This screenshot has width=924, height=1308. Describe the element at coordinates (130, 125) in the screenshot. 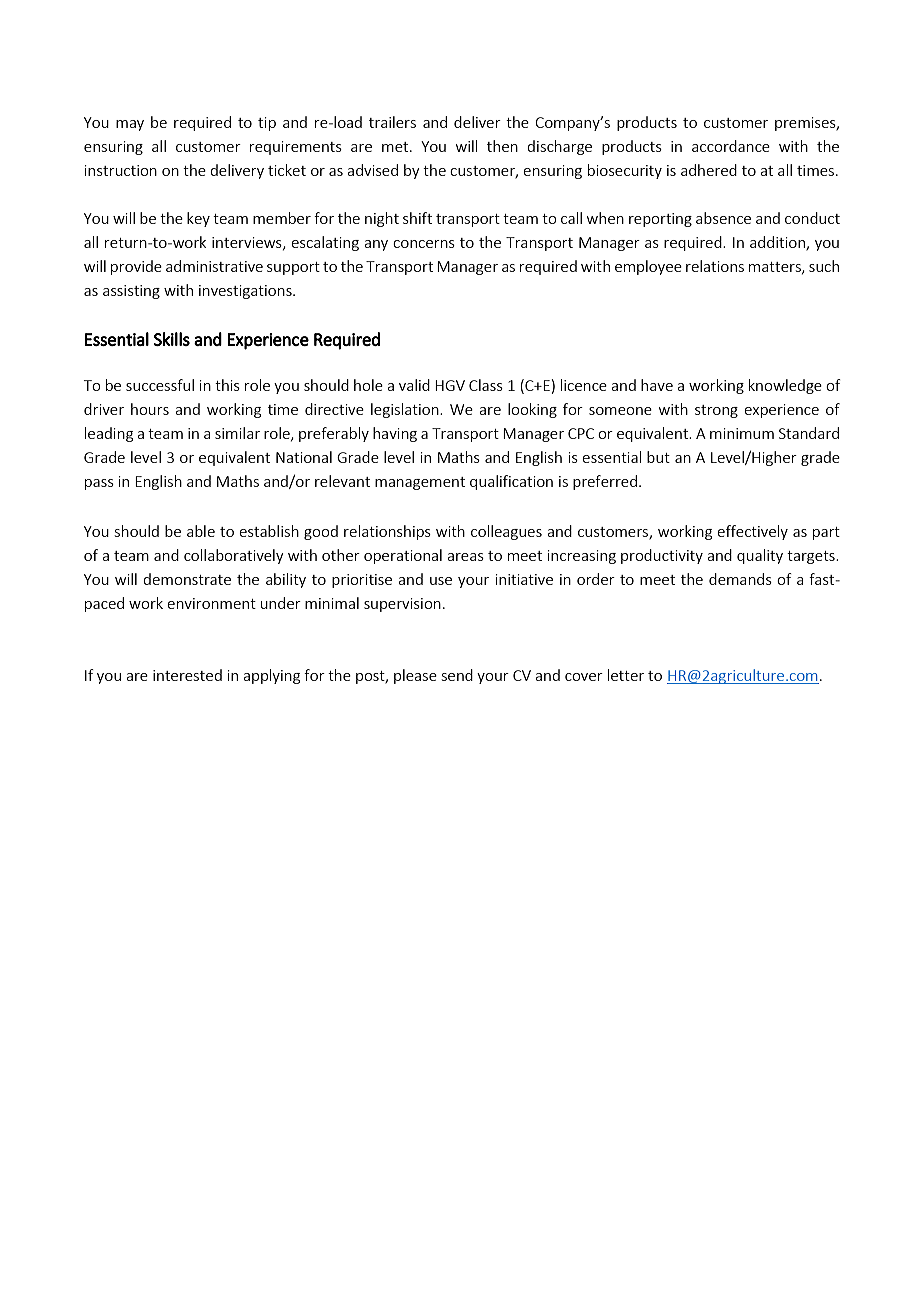

I see `may` at that location.
